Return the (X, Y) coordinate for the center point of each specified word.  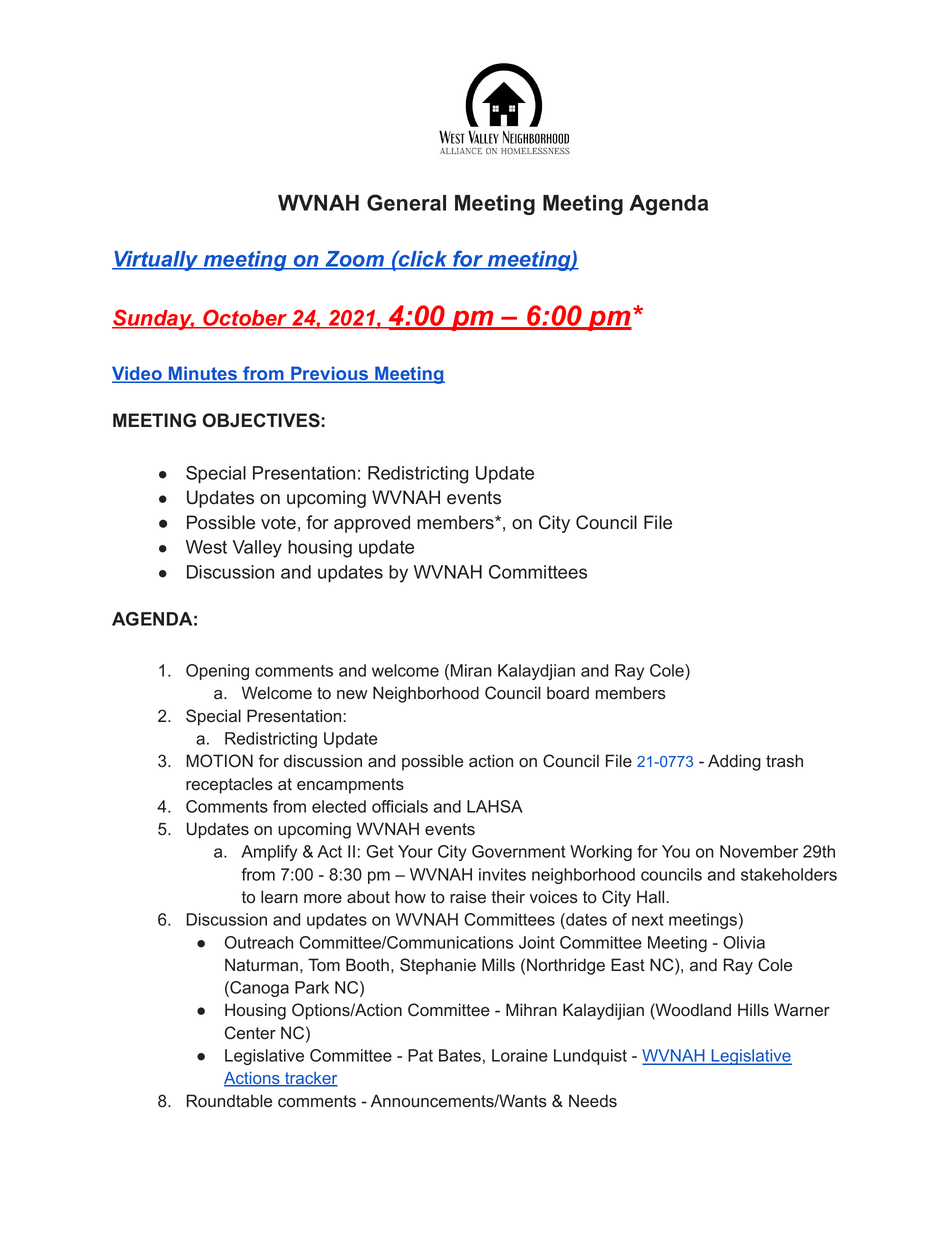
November (759, 851)
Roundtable (229, 1101)
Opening (217, 672)
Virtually (156, 261)
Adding (734, 762)
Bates (460, 1055)
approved (372, 524)
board (568, 693)
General (406, 202)
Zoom (355, 260)
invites (502, 874)
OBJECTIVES (262, 420)
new (352, 695)
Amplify (269, 853)
